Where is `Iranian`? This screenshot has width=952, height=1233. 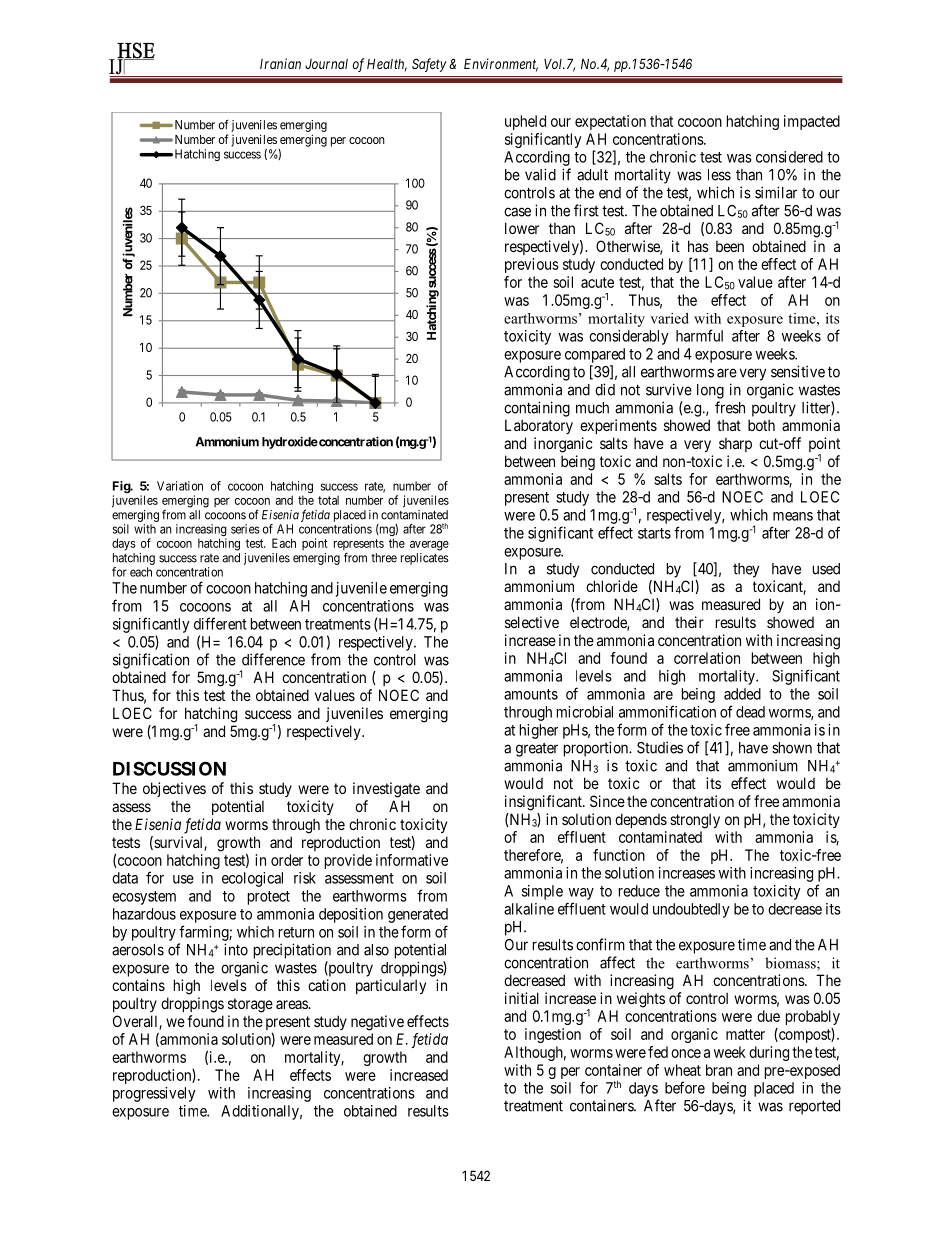
Iranian is located at coordinates (280, 63).
